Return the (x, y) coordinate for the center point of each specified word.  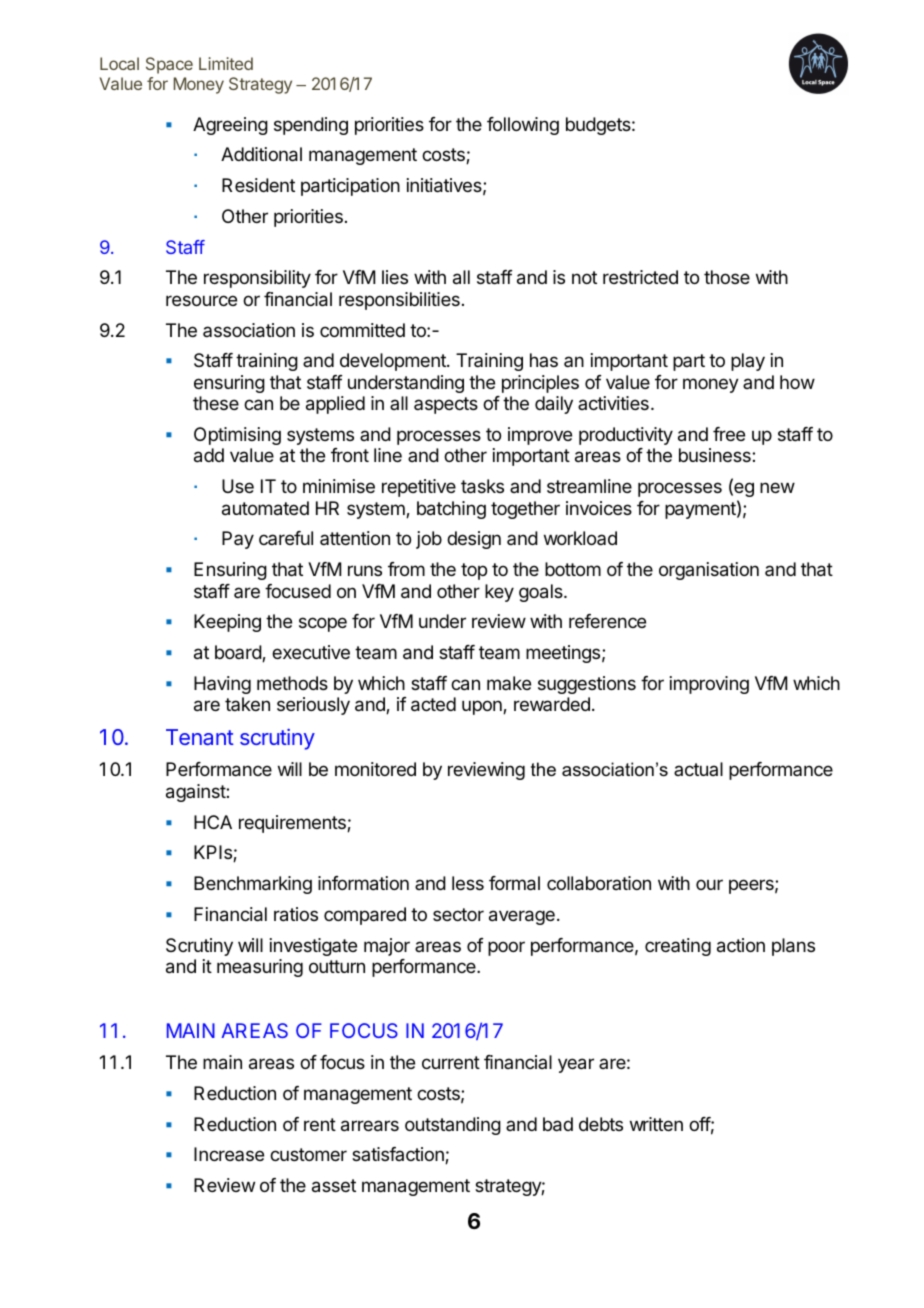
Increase (229, 1154)
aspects (446, 405)
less (468, 883)
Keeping (227, 623)
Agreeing (230, 126)
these (216, 403)
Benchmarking (253, 885)
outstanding (453, 1126)
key (499, 593)
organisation (709, 571)
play (748, 362)
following (523, 126)
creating (678, 947)
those (727, 277)
